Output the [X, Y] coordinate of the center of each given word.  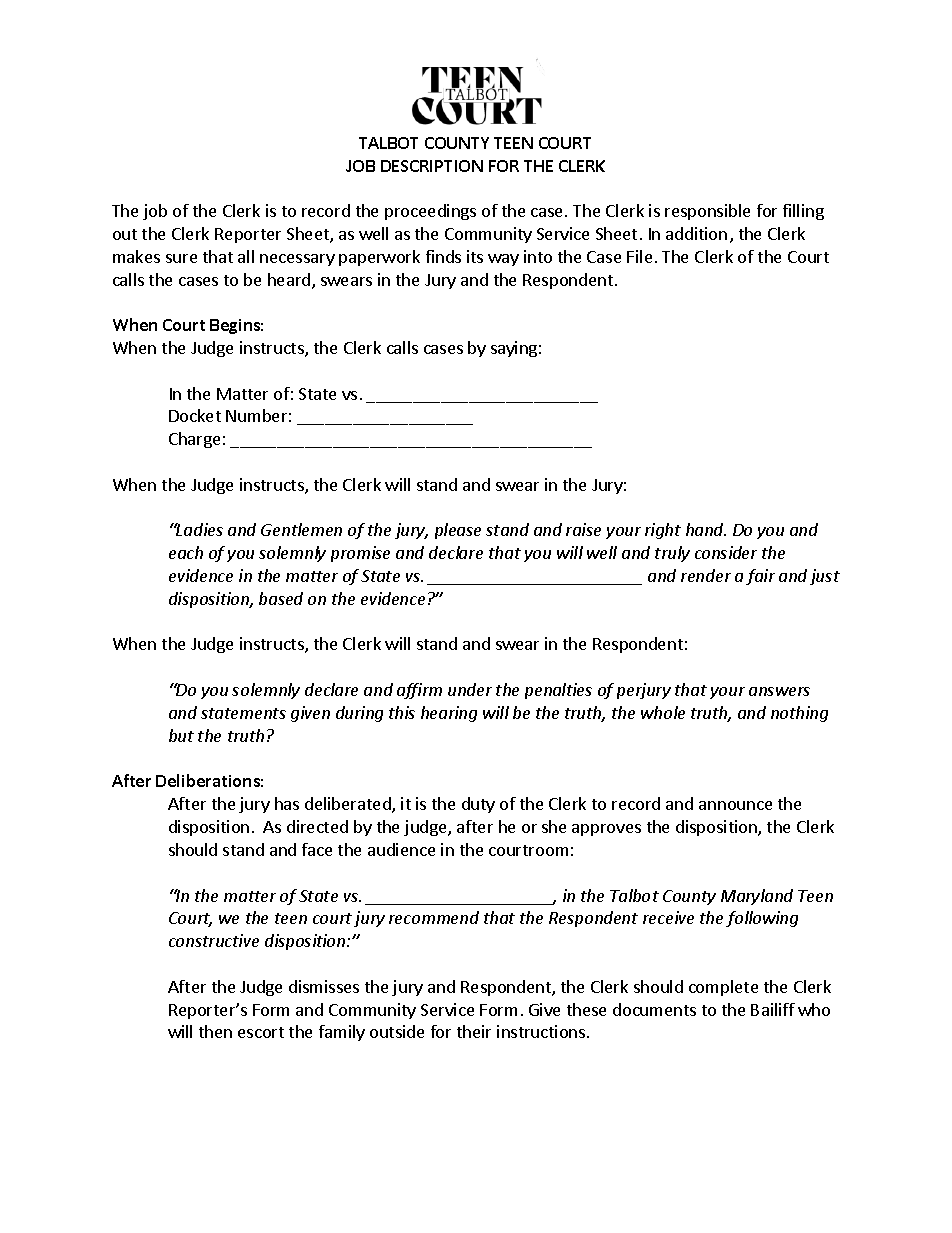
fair [760, 577]
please [458, 531]
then [215, 1031]
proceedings [430, 212]
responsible [707, 212]
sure [181, 258]
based [281, 598]
